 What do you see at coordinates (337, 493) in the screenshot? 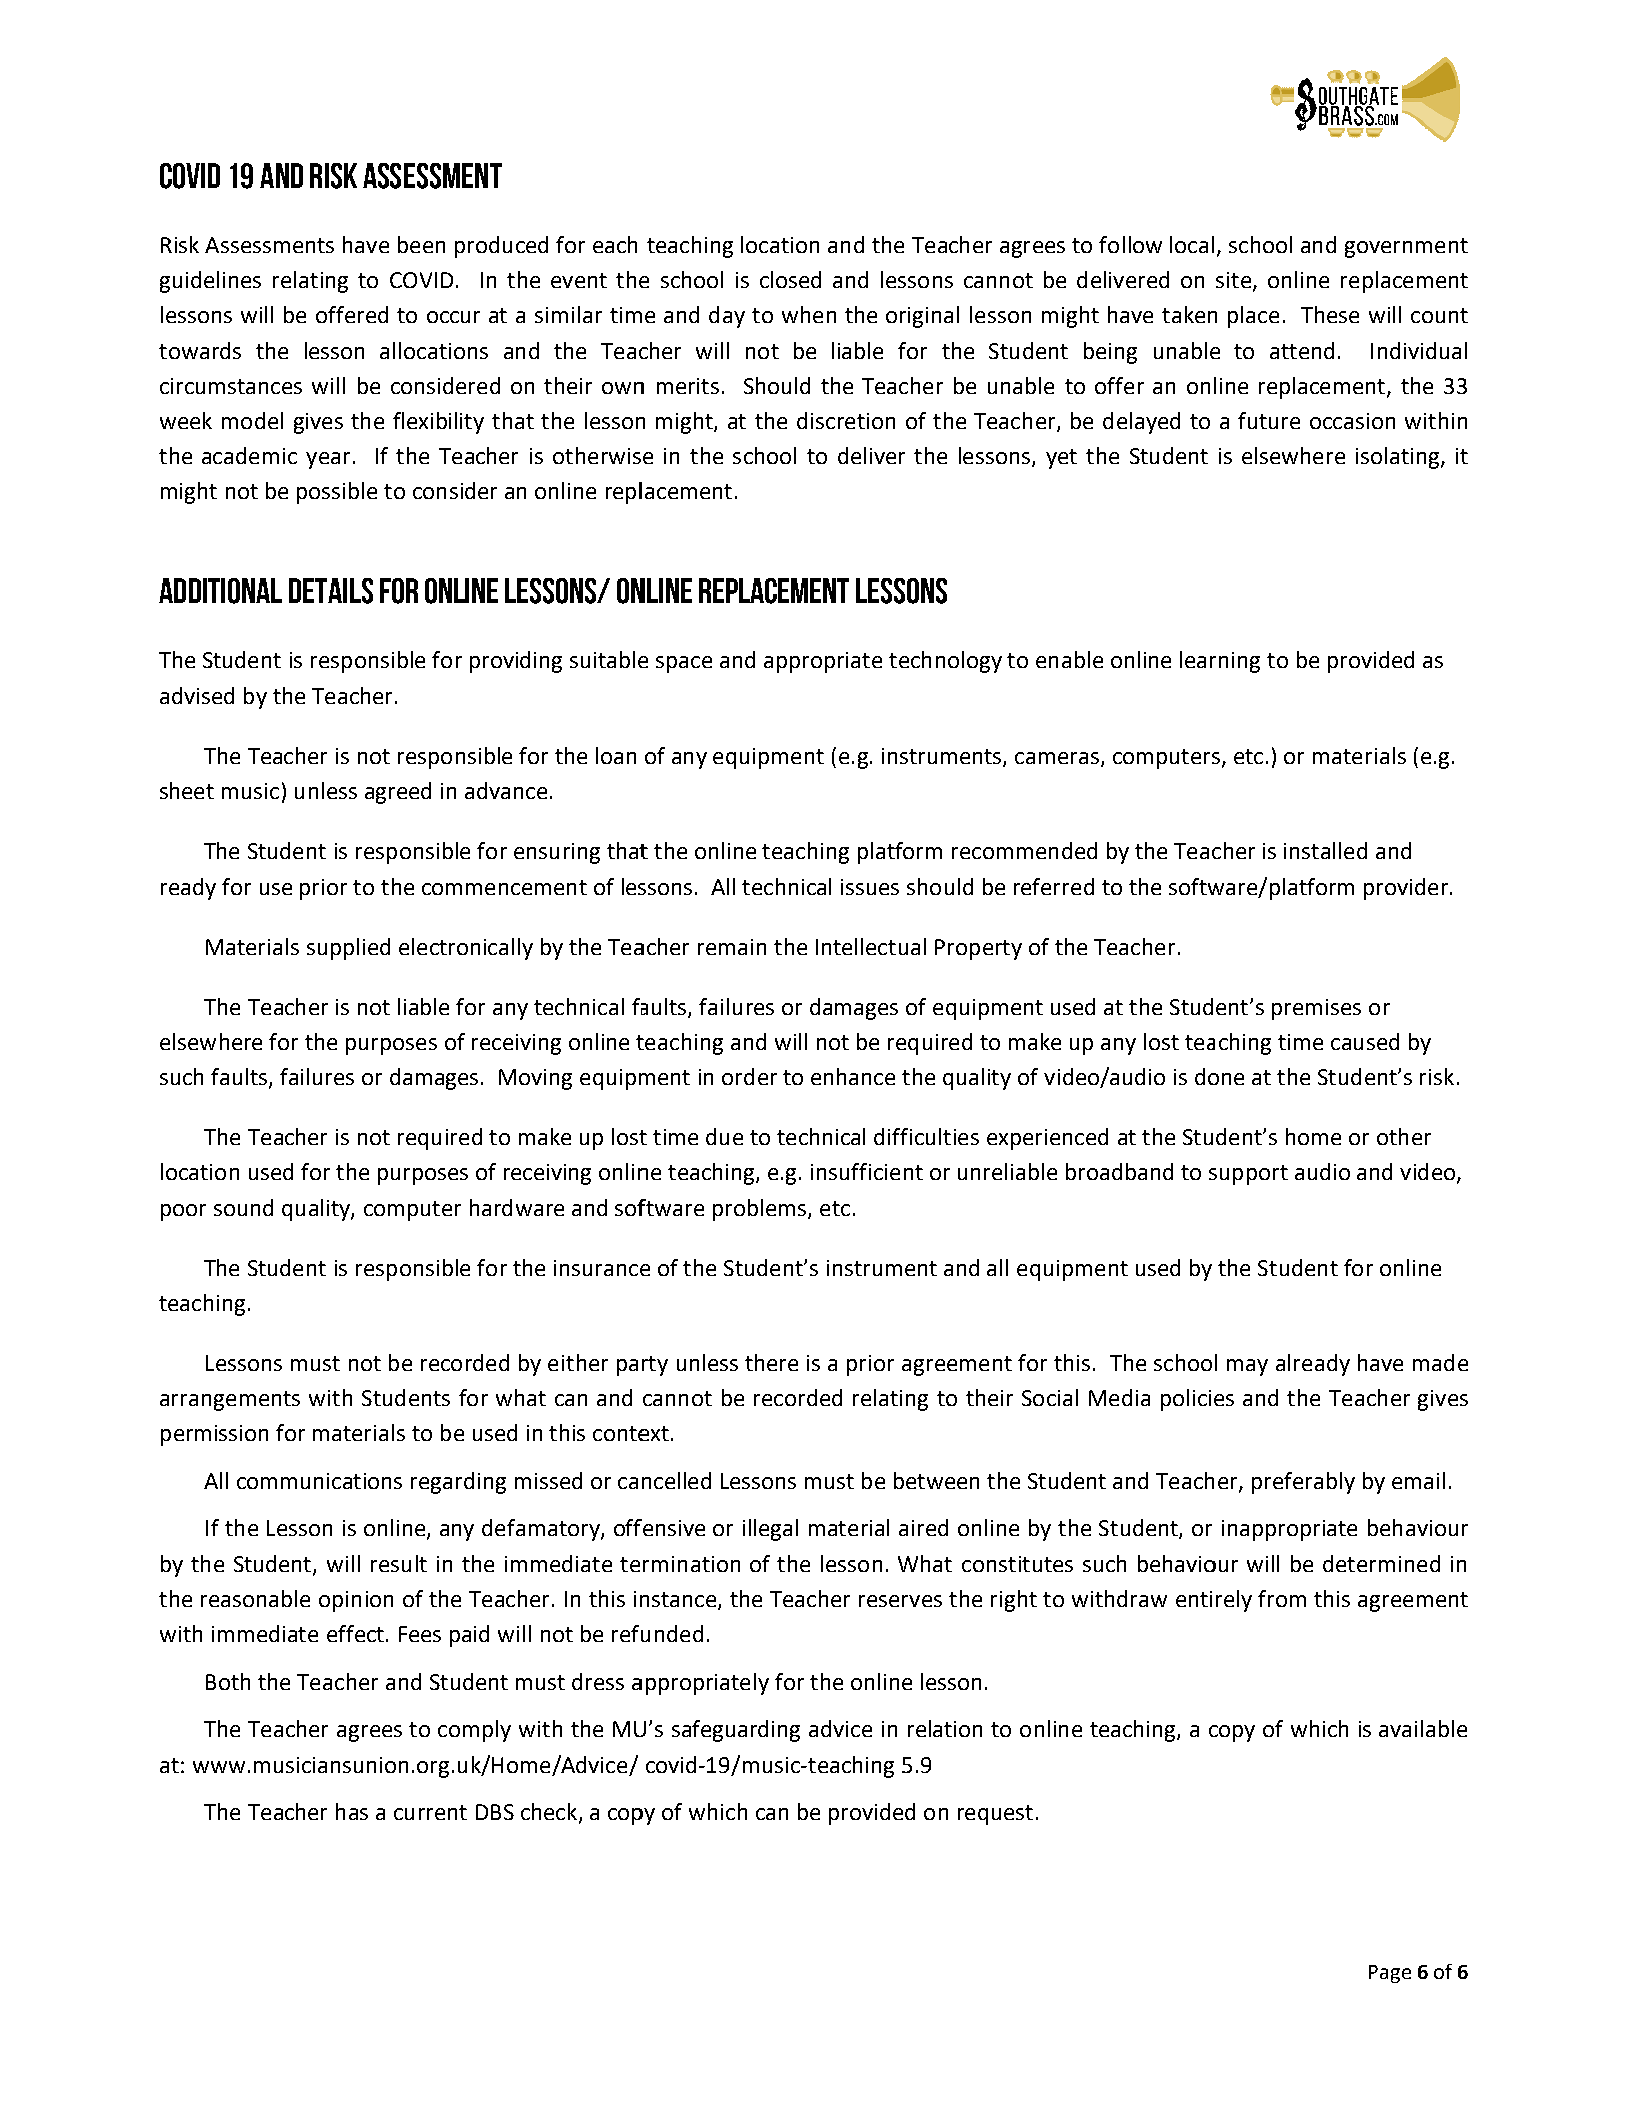
I see `possible` at bounding box center [337, 493].
